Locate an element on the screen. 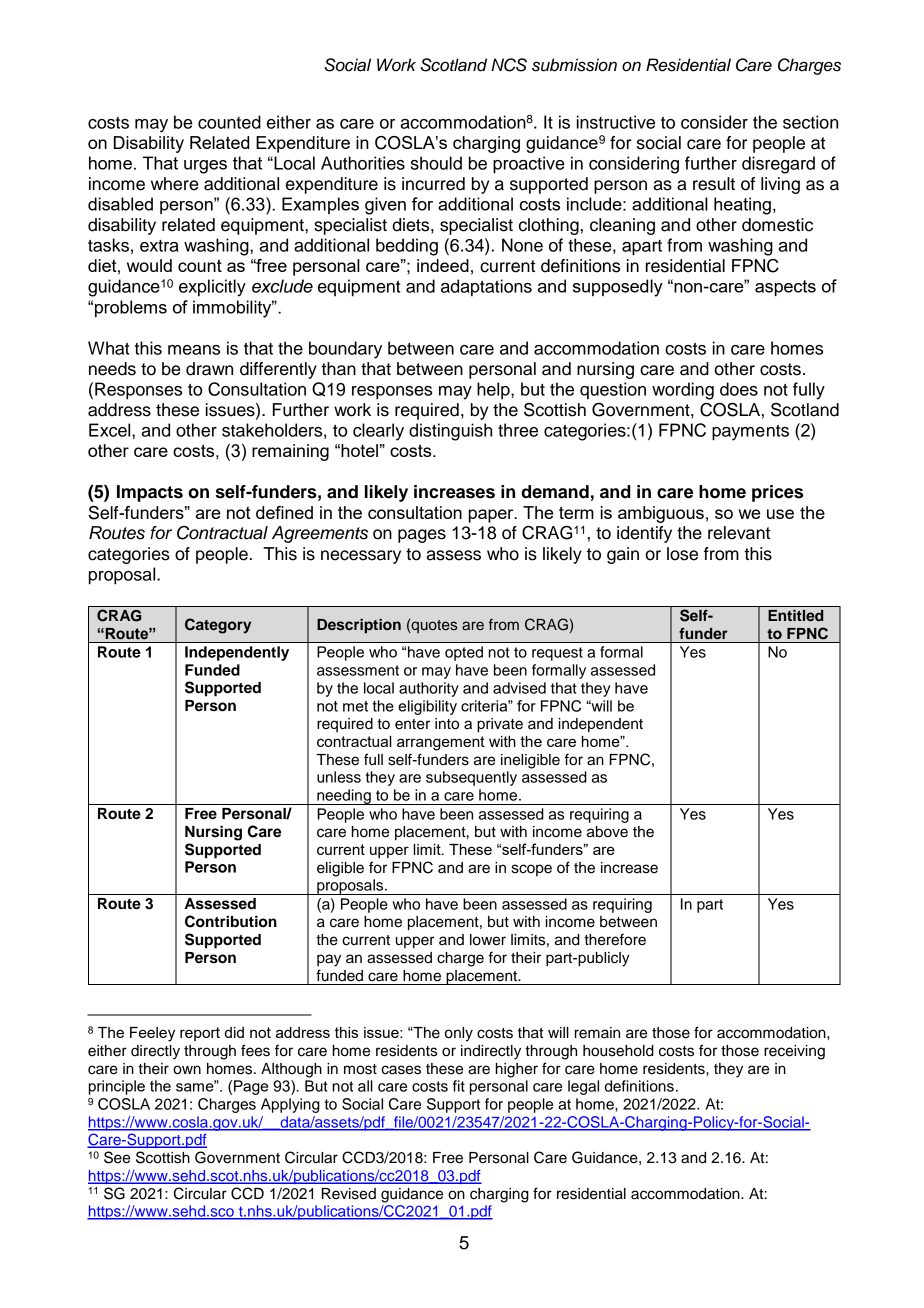 The image size is (924, 1308). NCS is located at coordinates (509, 65).
